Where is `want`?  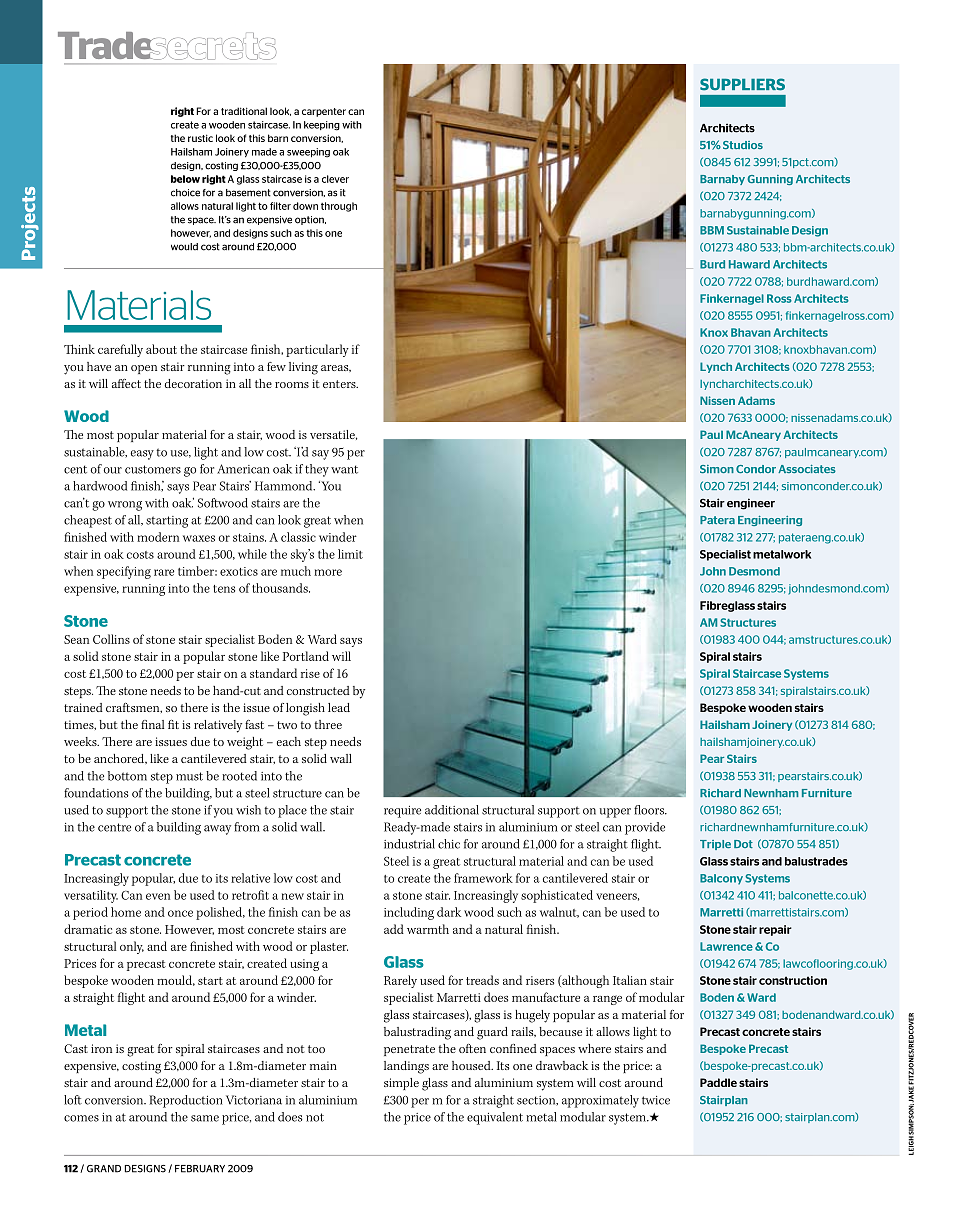 want is located at coordinates (344, 469).
